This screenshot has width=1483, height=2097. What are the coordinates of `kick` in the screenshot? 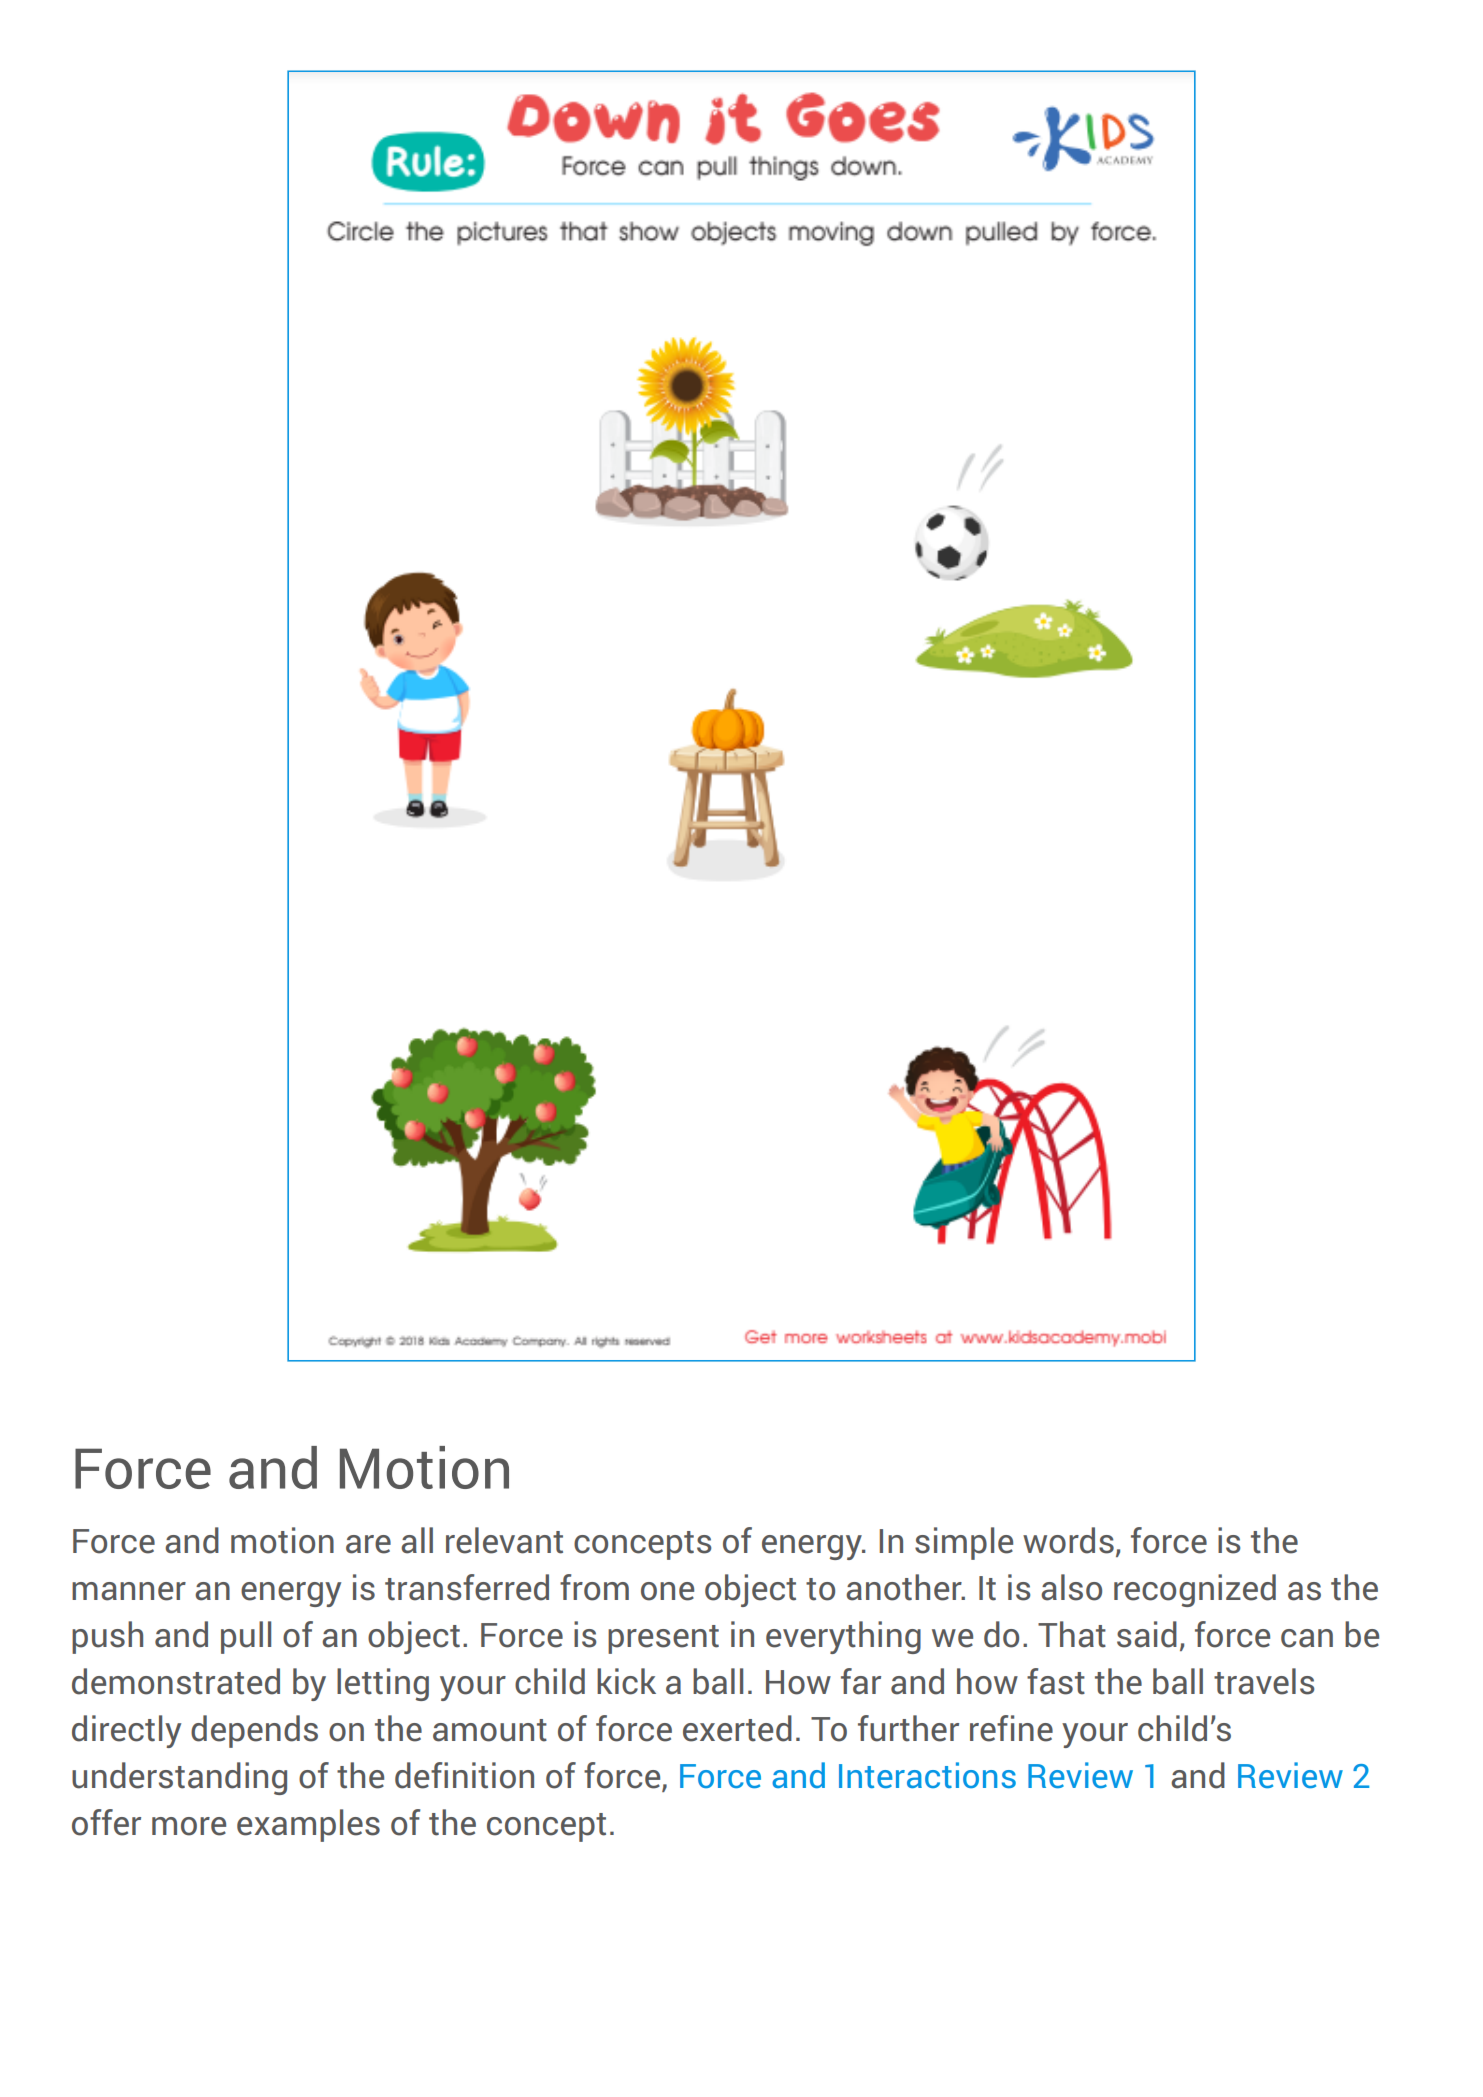 It's located at (626, 1681).
